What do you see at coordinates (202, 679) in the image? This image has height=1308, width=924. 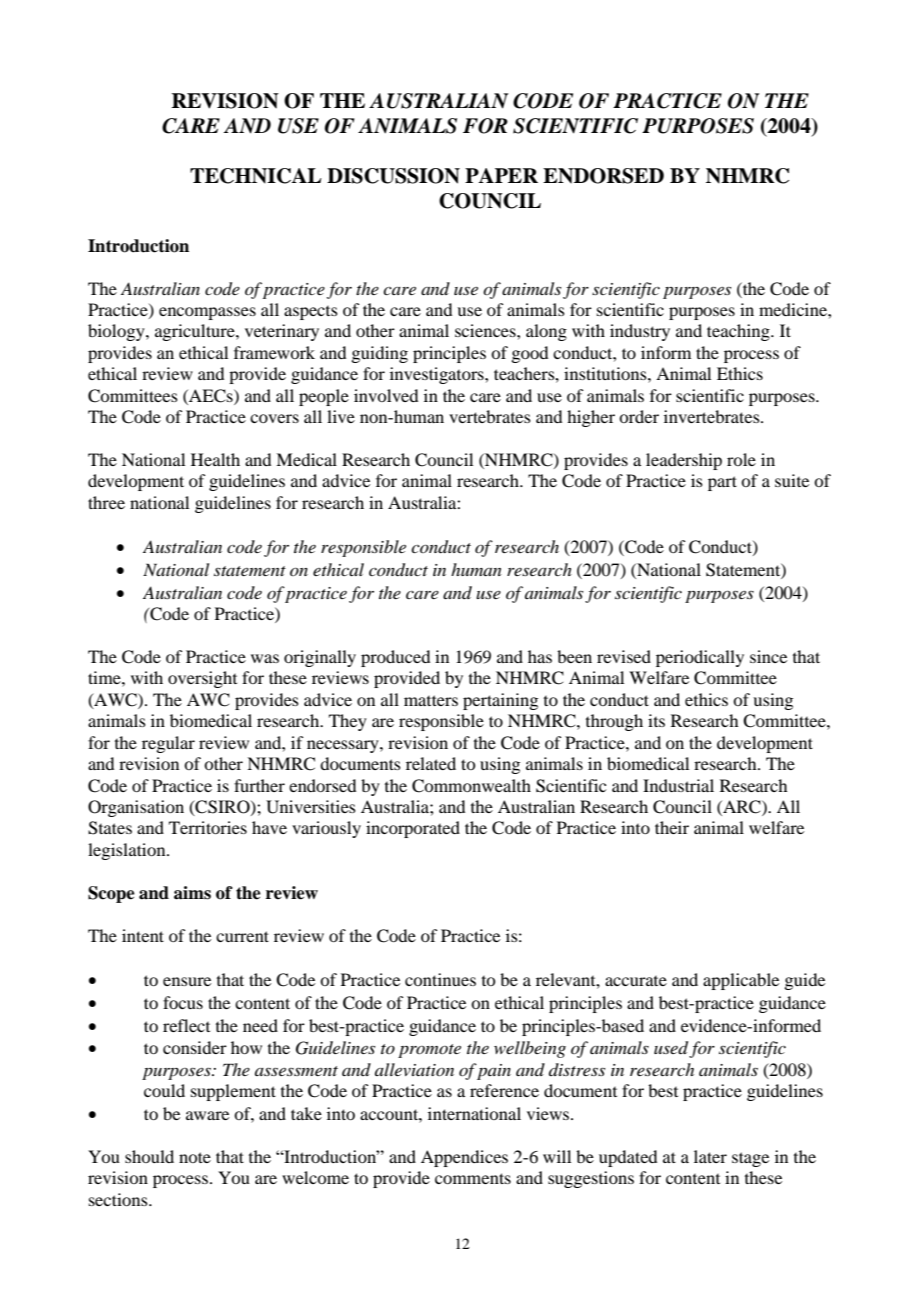 I see `oversight` at bounding box center [202, 679].
